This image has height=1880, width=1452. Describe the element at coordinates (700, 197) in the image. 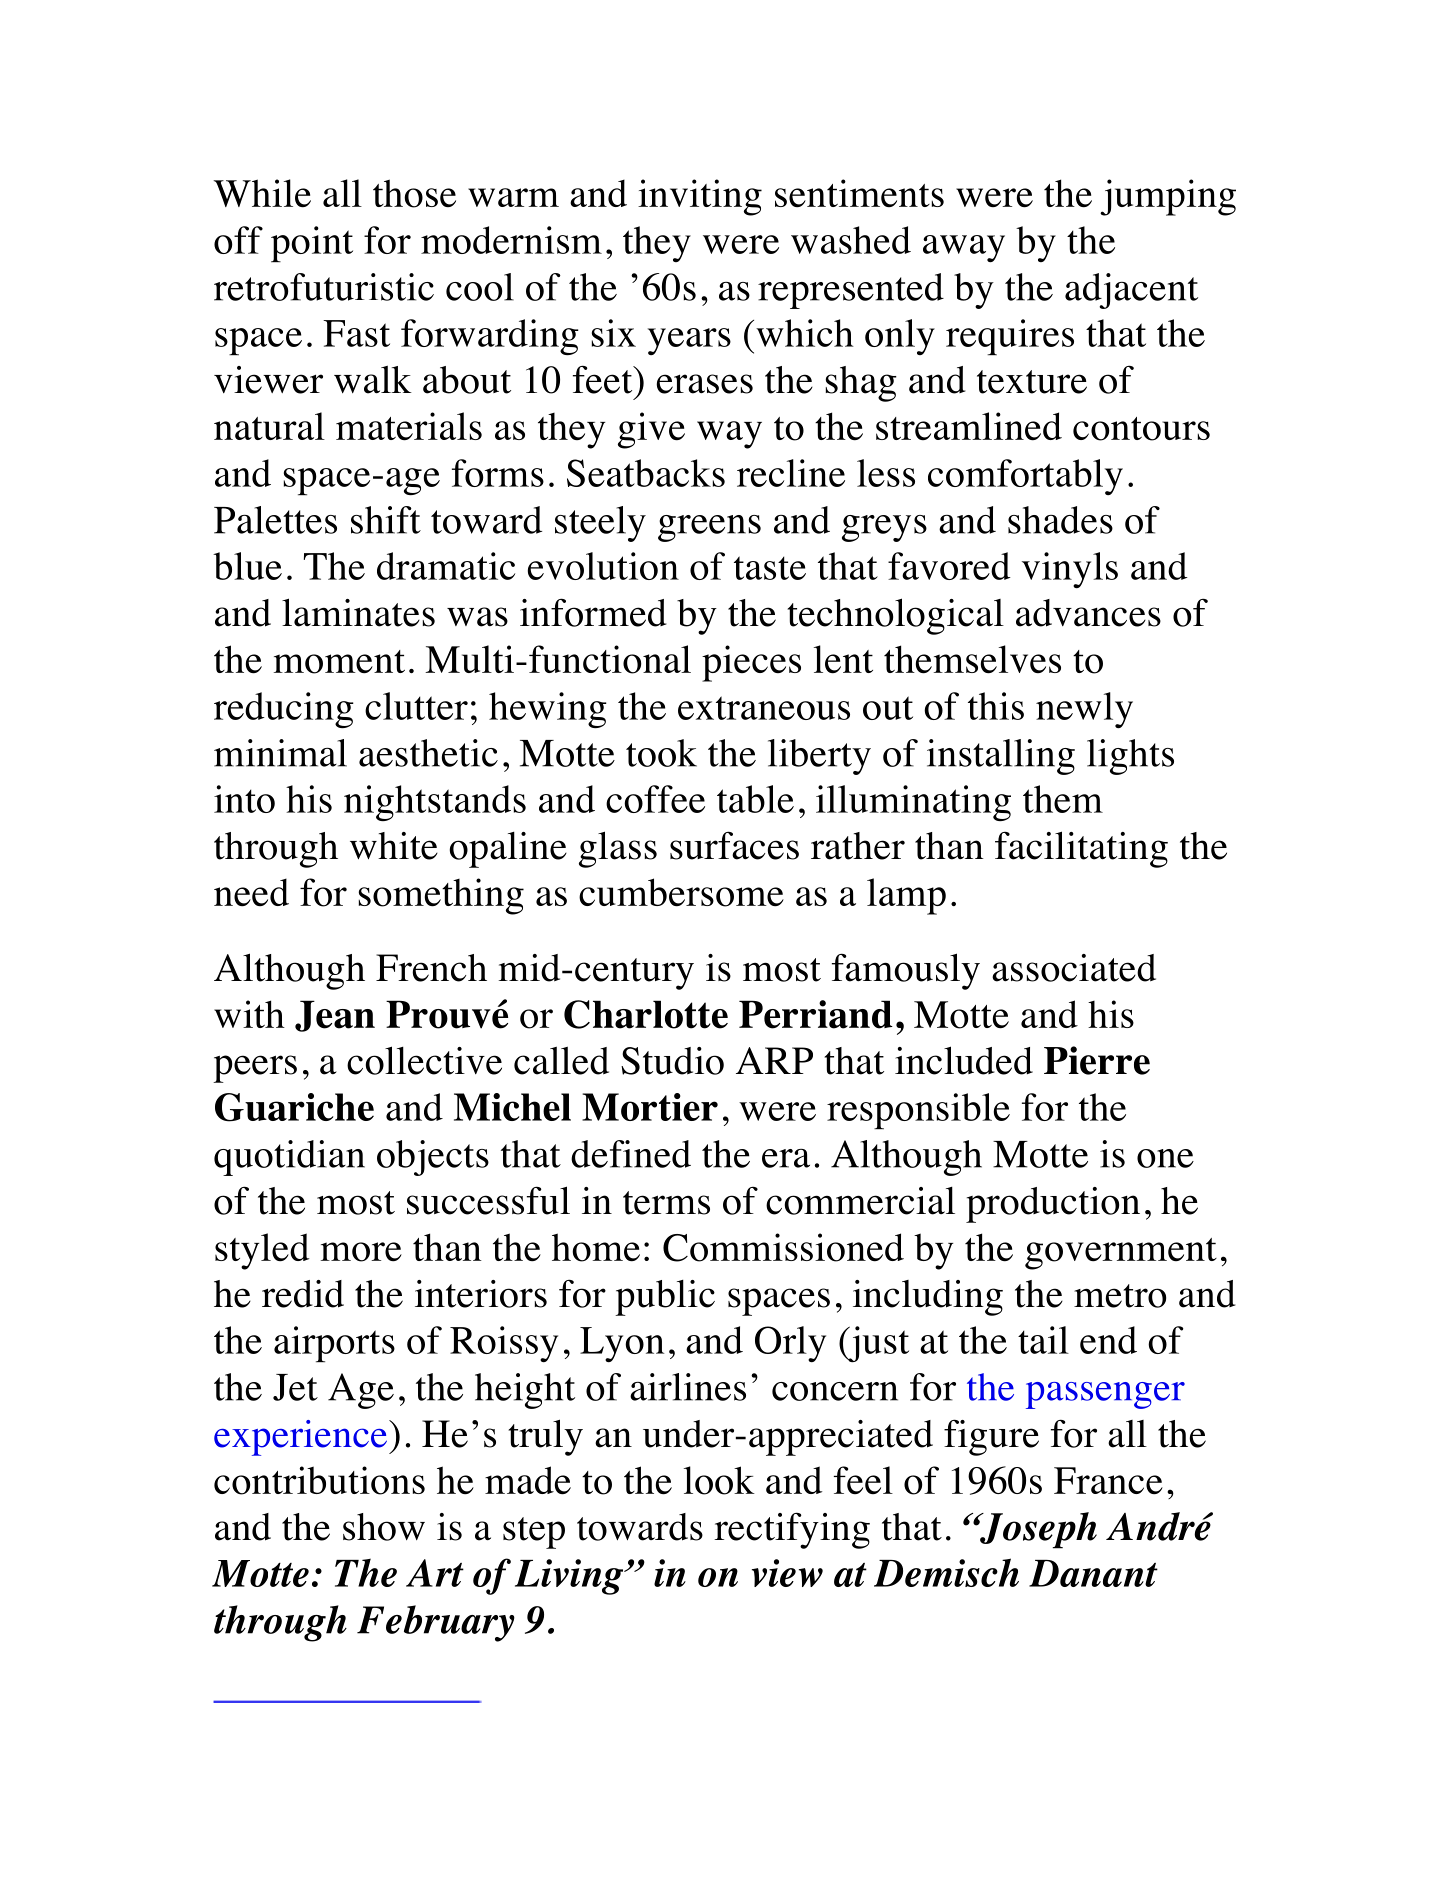

I see `inviting` at that location.
